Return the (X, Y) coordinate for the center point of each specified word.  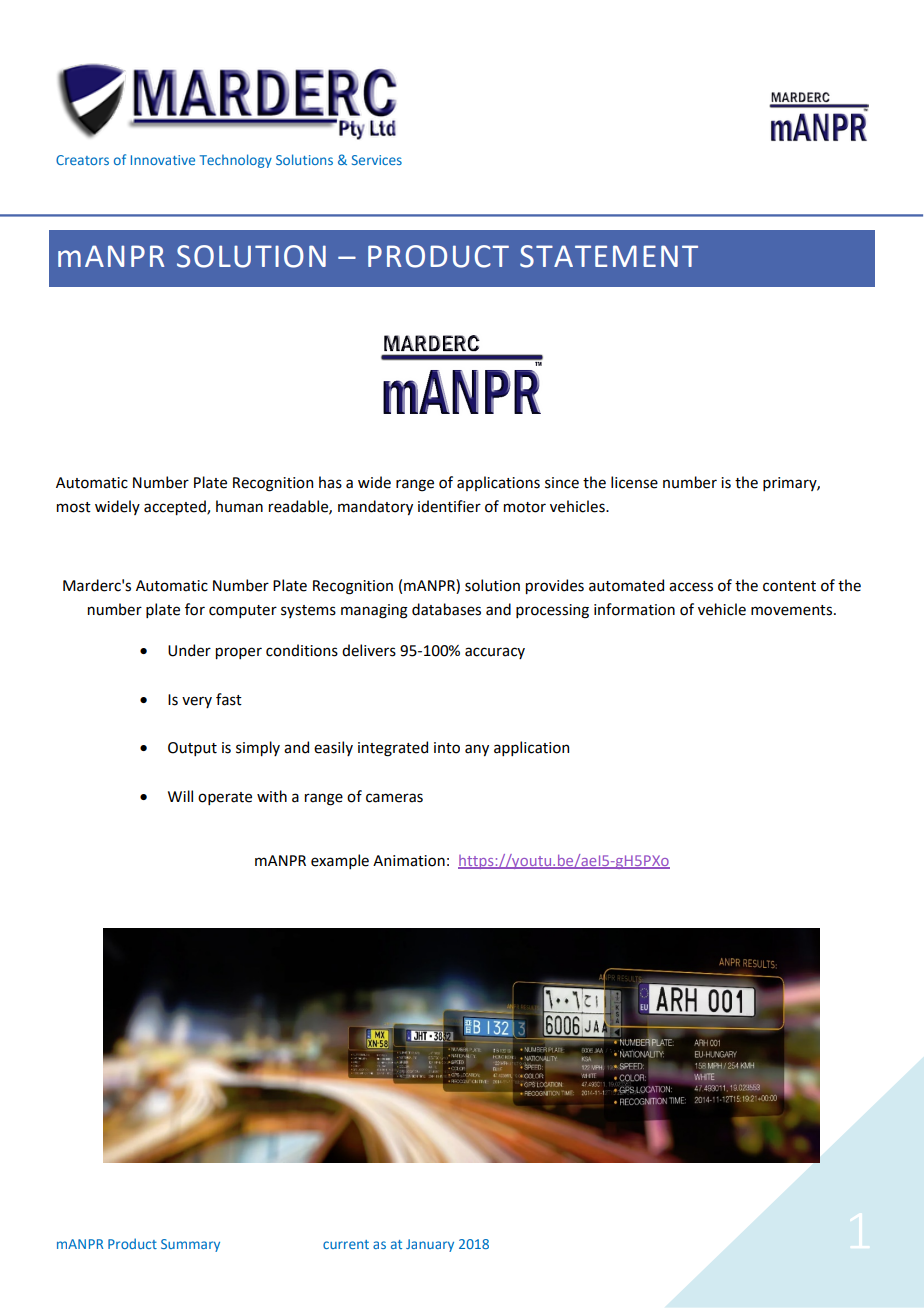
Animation (409, 861)
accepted (176, 507)
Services (377, 160)
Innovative (163, 160)
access (691, 587)
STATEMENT (609, 256)
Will (180, 796)
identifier (449, 506)
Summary (190, 1245)
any (477, 750)
